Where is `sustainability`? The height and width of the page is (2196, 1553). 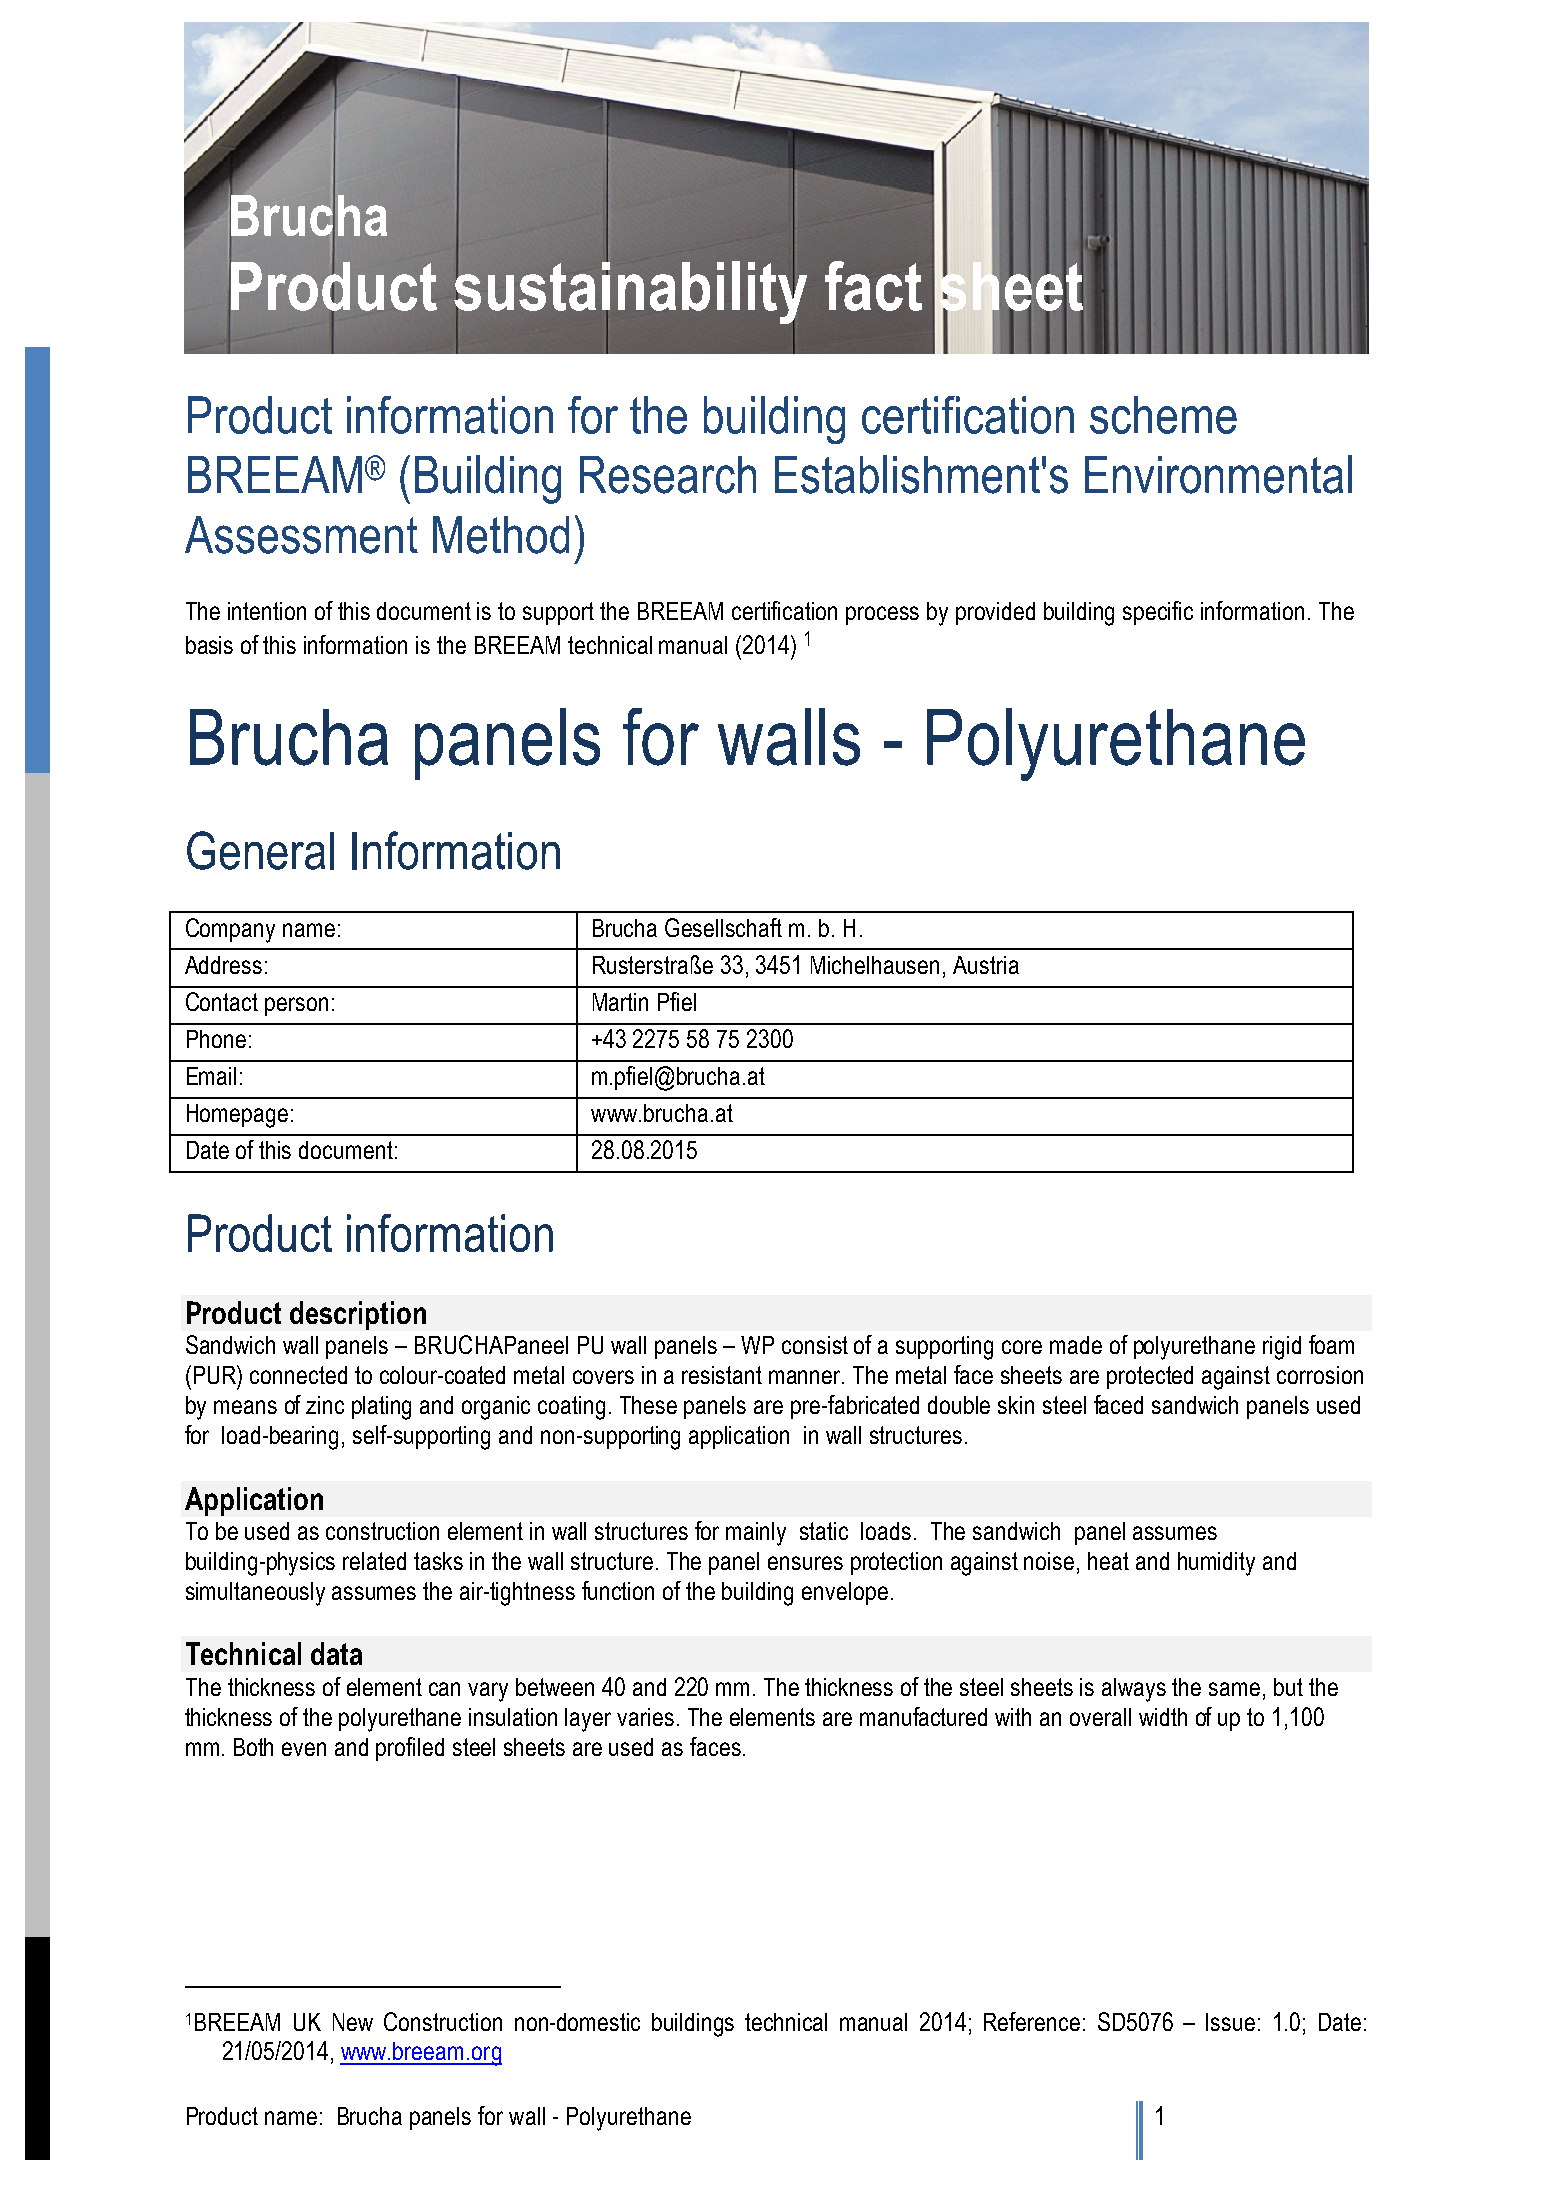
sustainability is located at coordinates (630, 293).
